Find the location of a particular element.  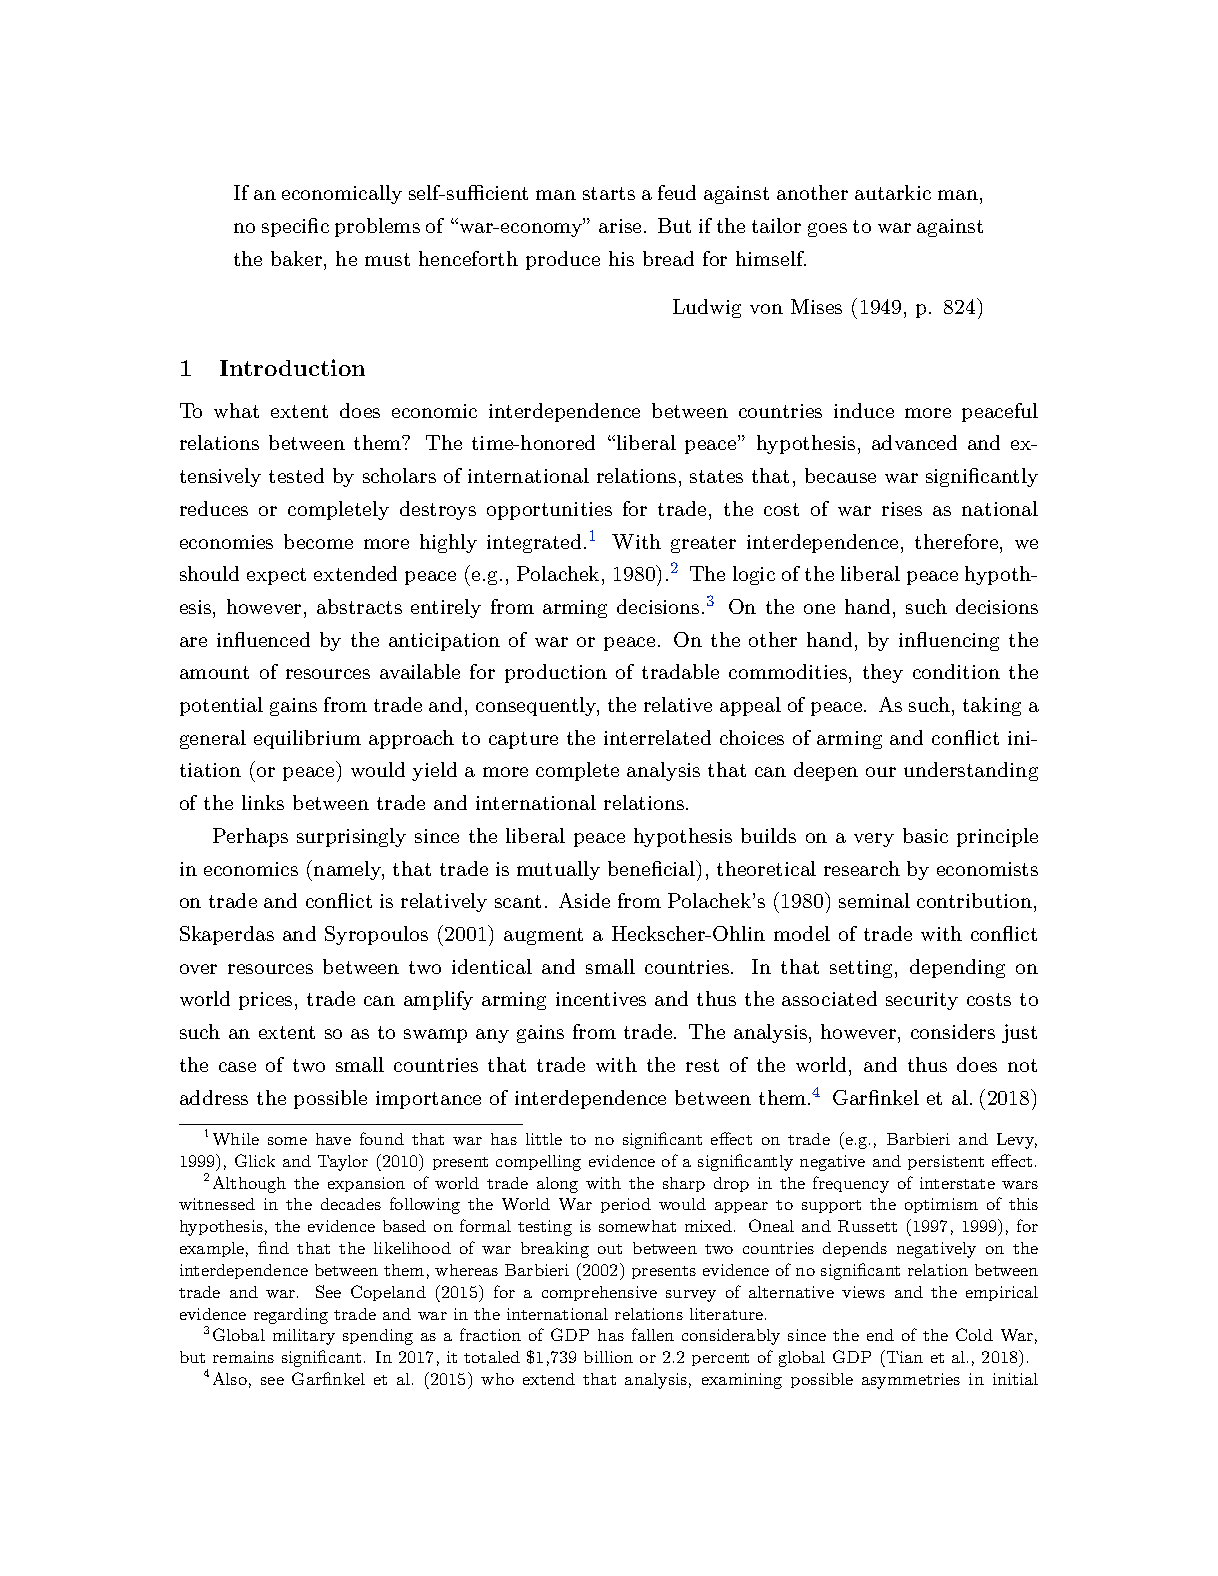

incentives is located at coordinates (601, 999).
